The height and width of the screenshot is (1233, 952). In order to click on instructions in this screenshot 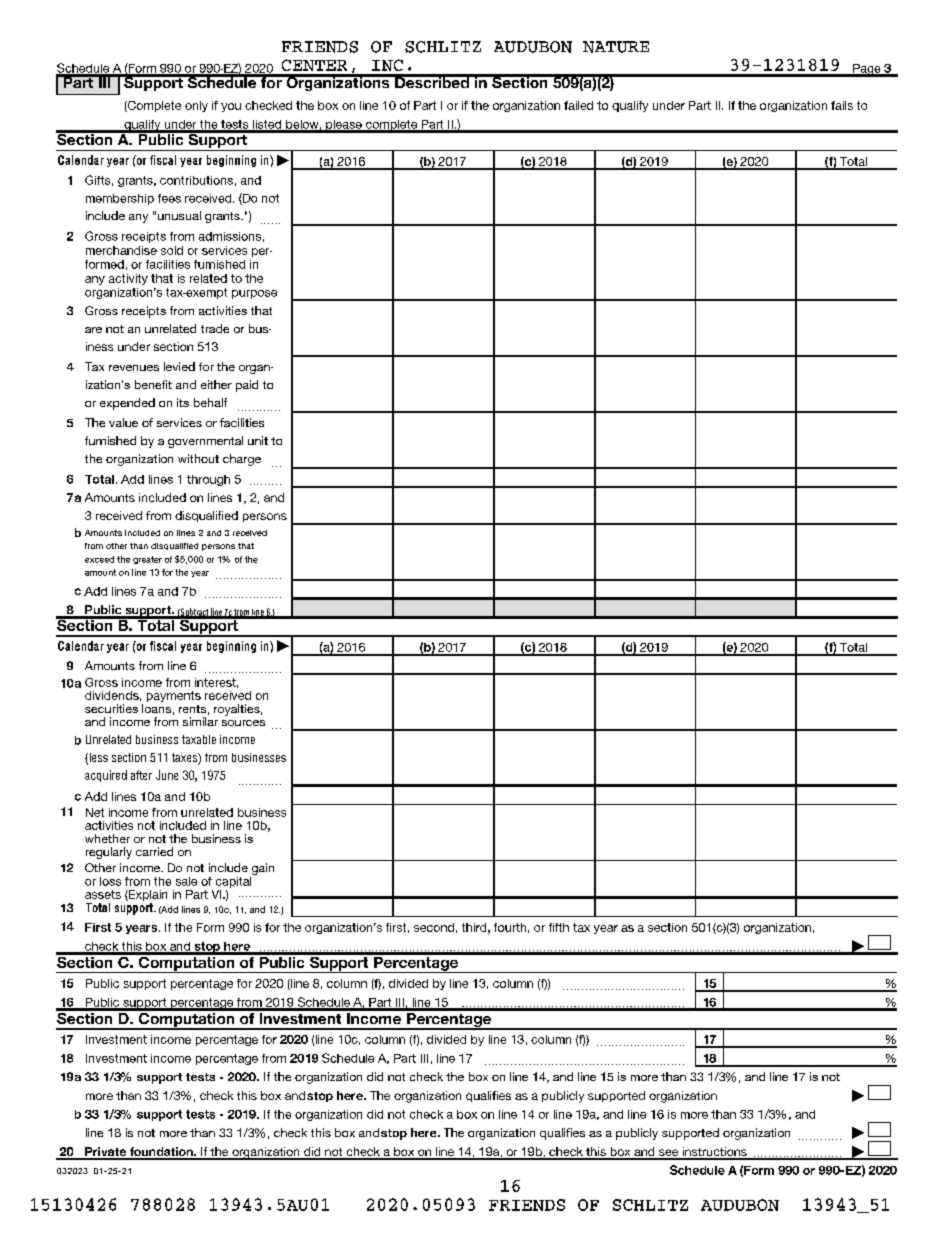, I will do `click(714, 1153)`.
